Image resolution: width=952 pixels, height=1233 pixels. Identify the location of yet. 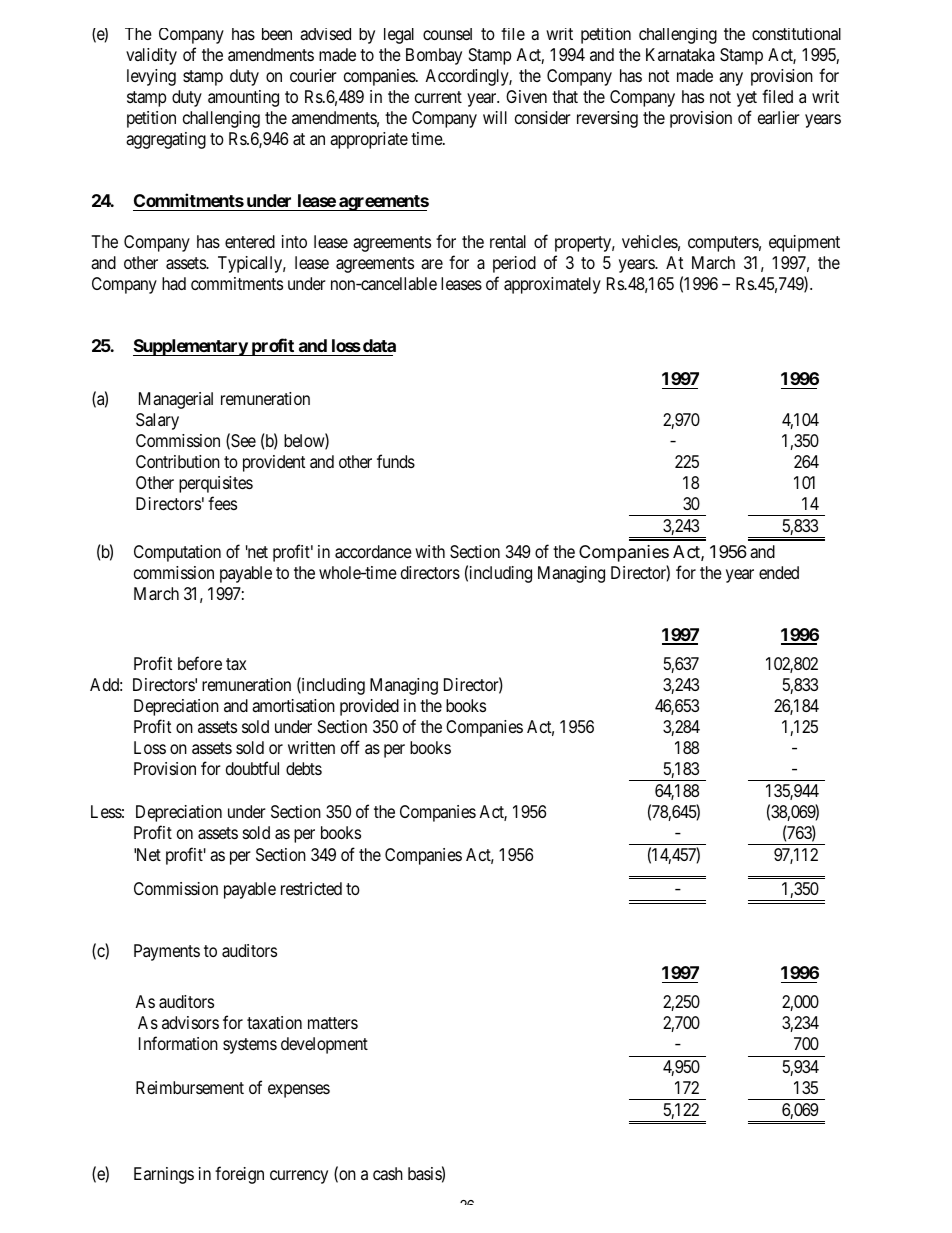
(747, 99).
